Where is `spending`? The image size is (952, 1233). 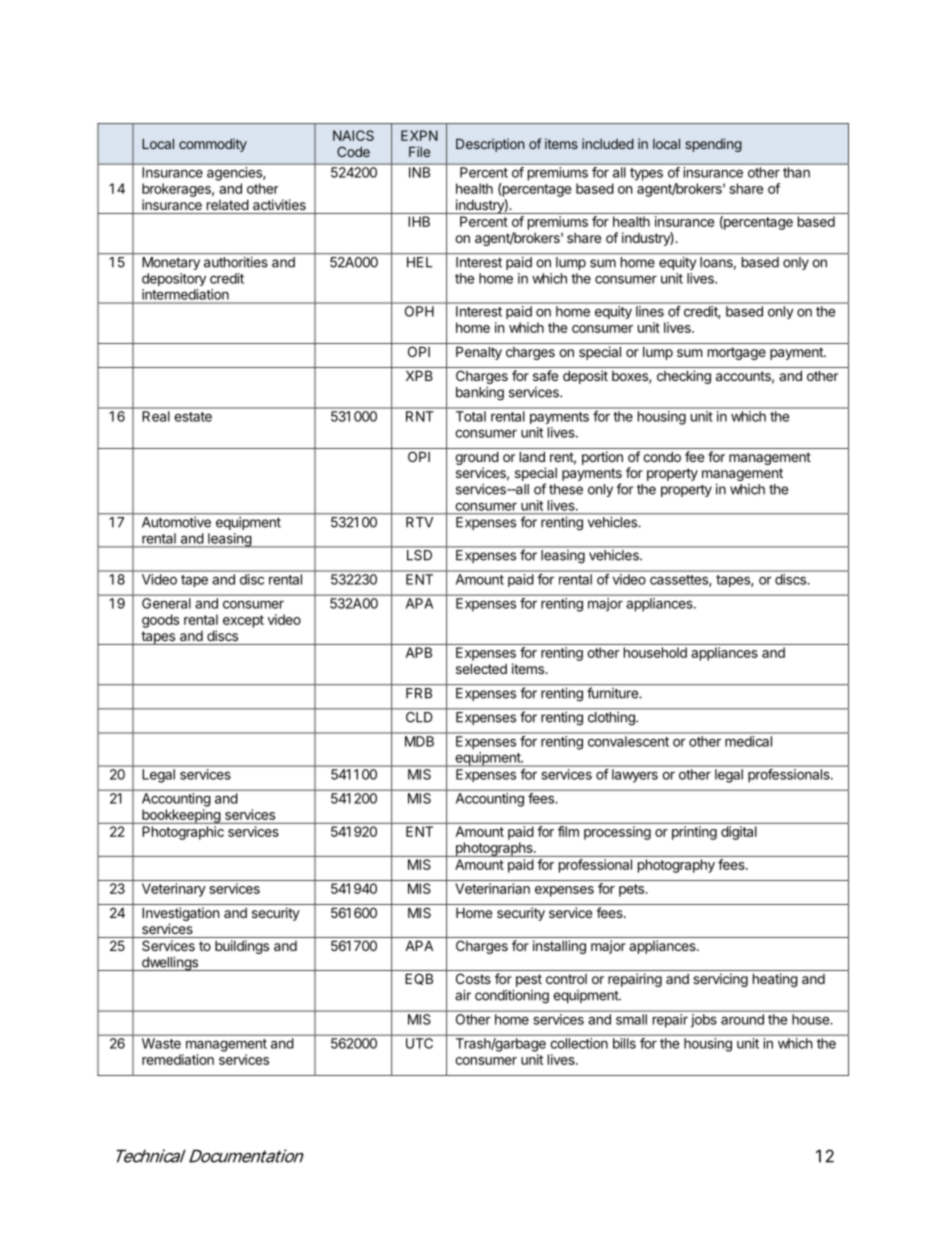 spending is located at coordinates (713, 145).
